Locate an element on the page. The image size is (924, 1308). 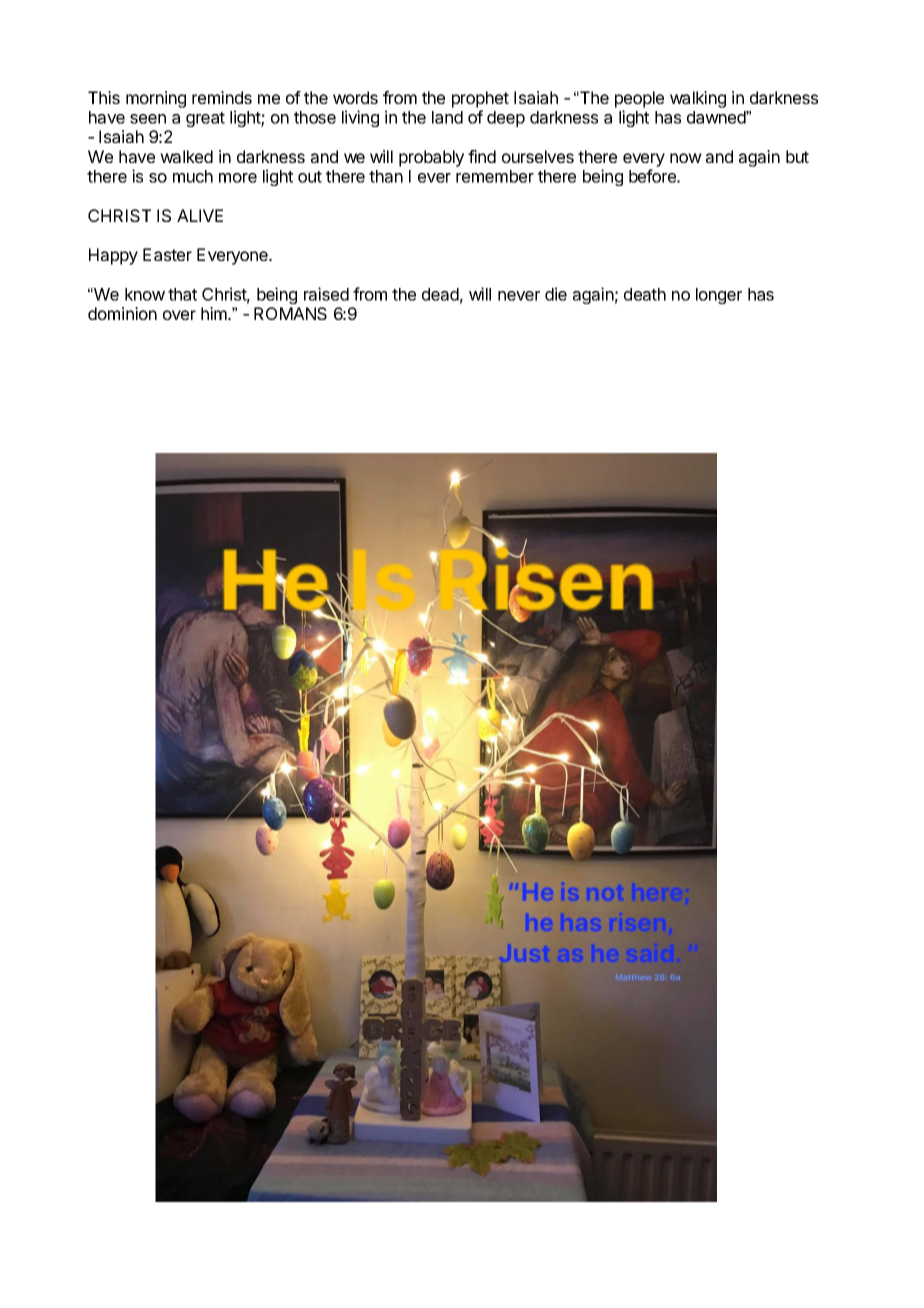
death is located at coordinates (645, 294).
